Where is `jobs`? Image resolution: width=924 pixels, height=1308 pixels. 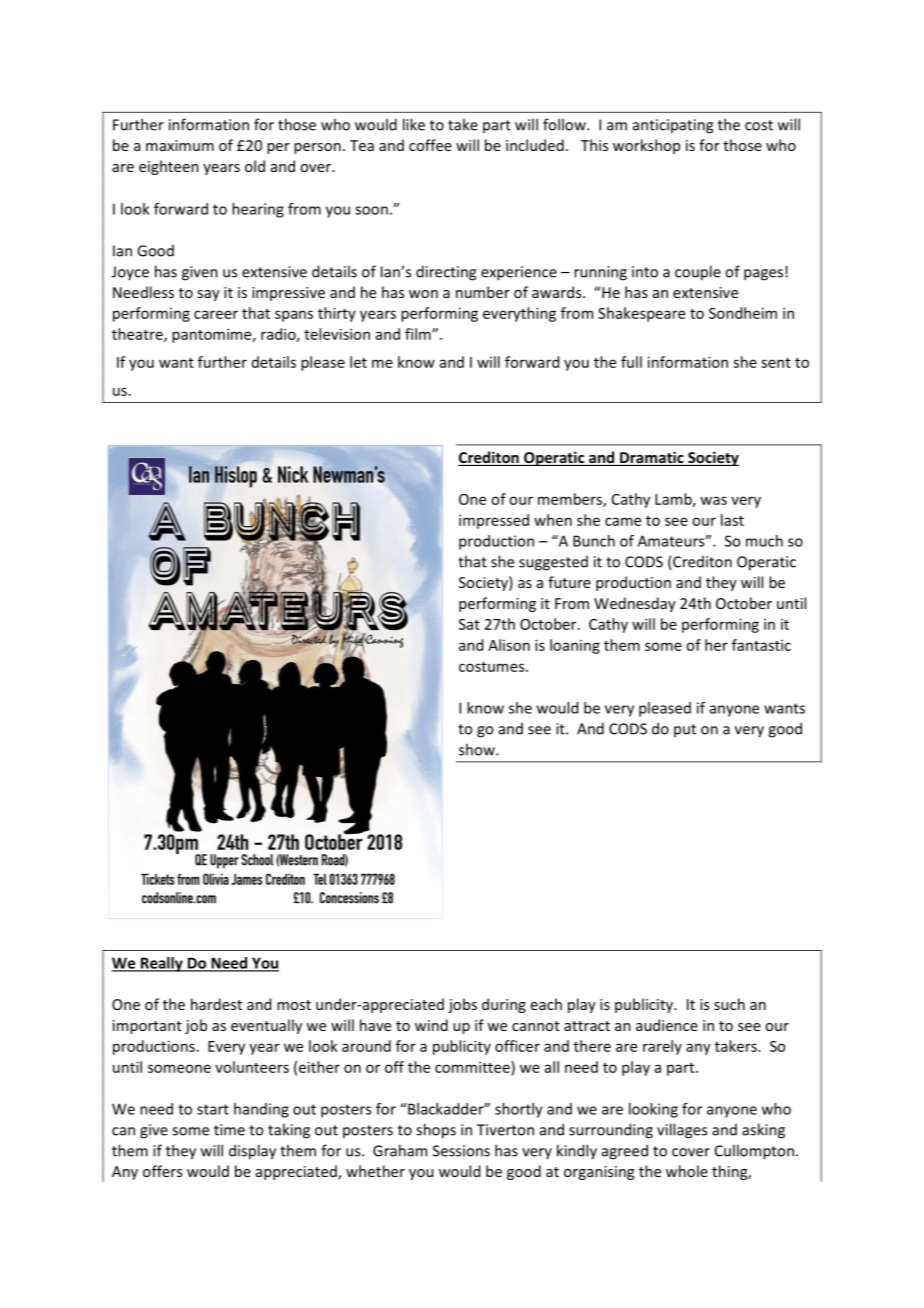 jobs is located at coordinates (462, 1005).
